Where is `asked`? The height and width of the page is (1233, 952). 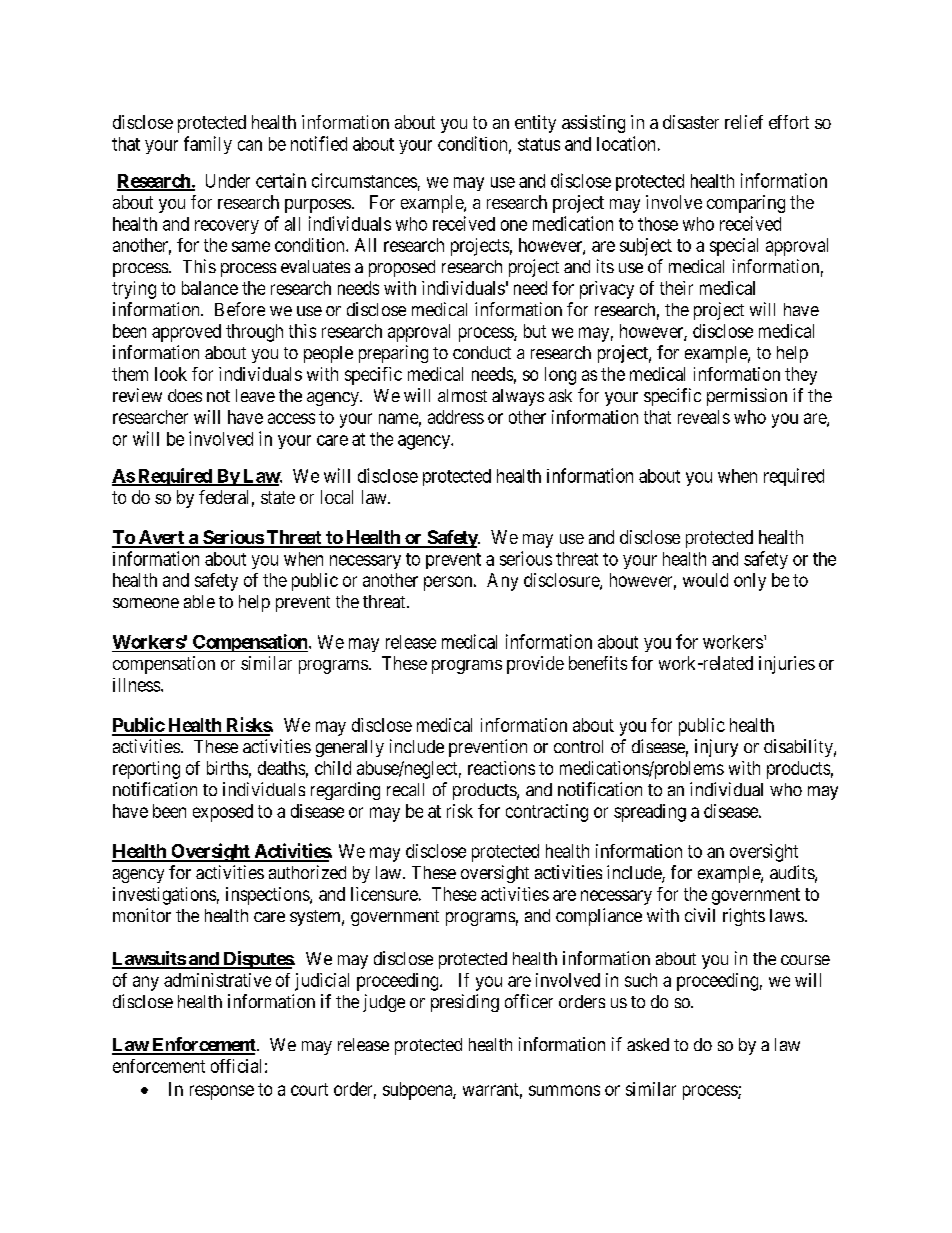
asked is located at coordinates (648, 1044).
